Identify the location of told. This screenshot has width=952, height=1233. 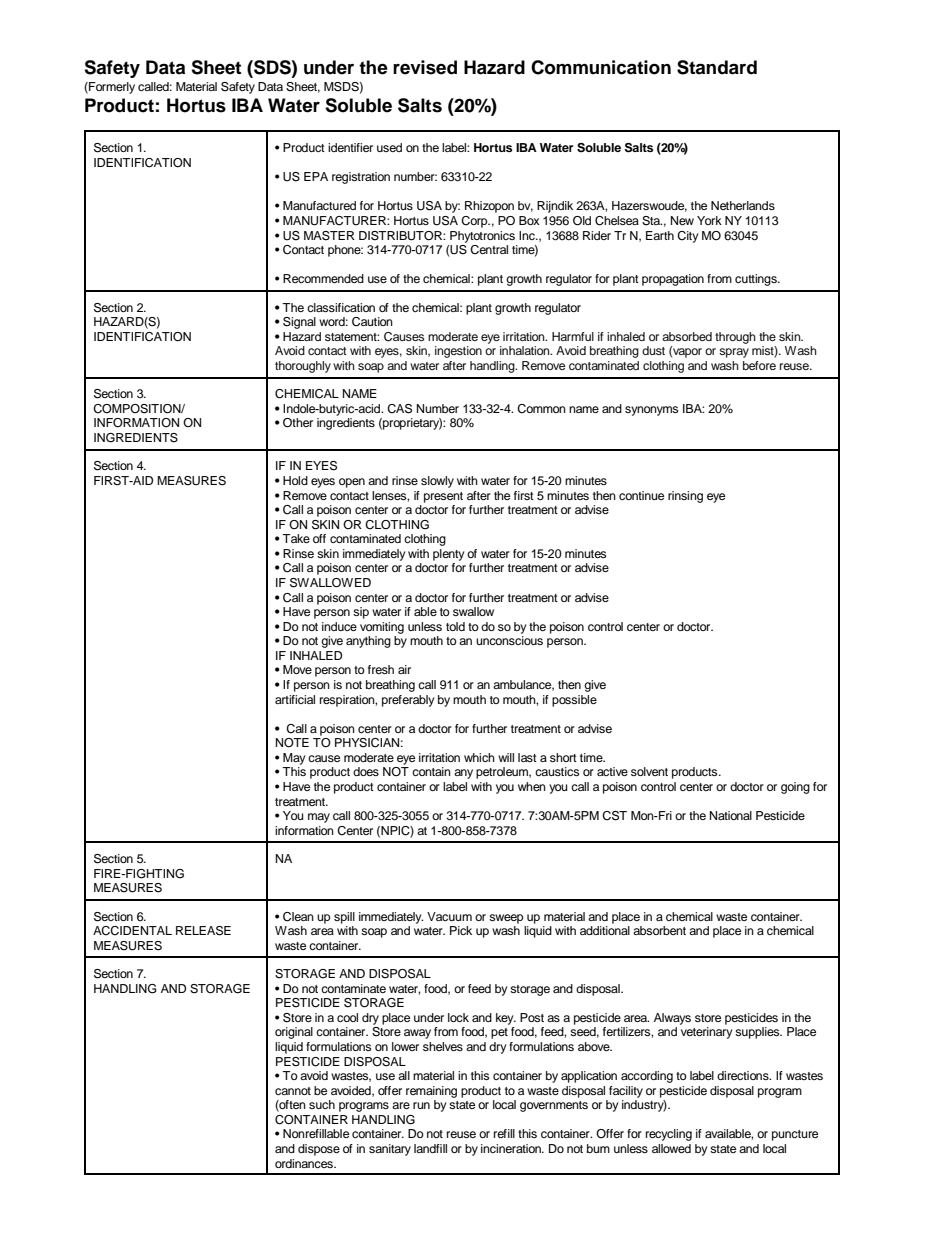
(455, 626).
